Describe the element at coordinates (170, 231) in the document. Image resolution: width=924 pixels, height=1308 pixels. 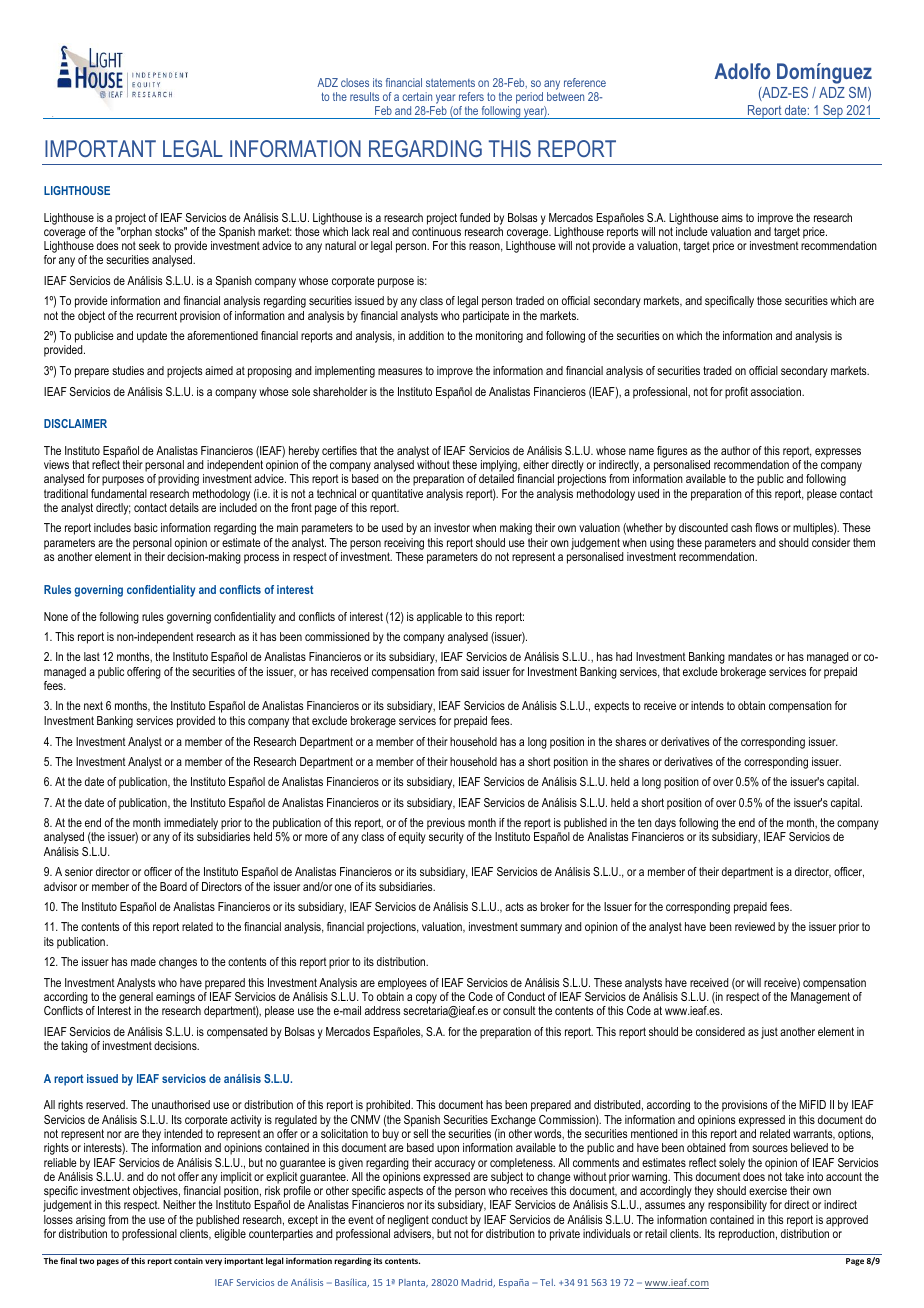
I see `stocks` at that location.
